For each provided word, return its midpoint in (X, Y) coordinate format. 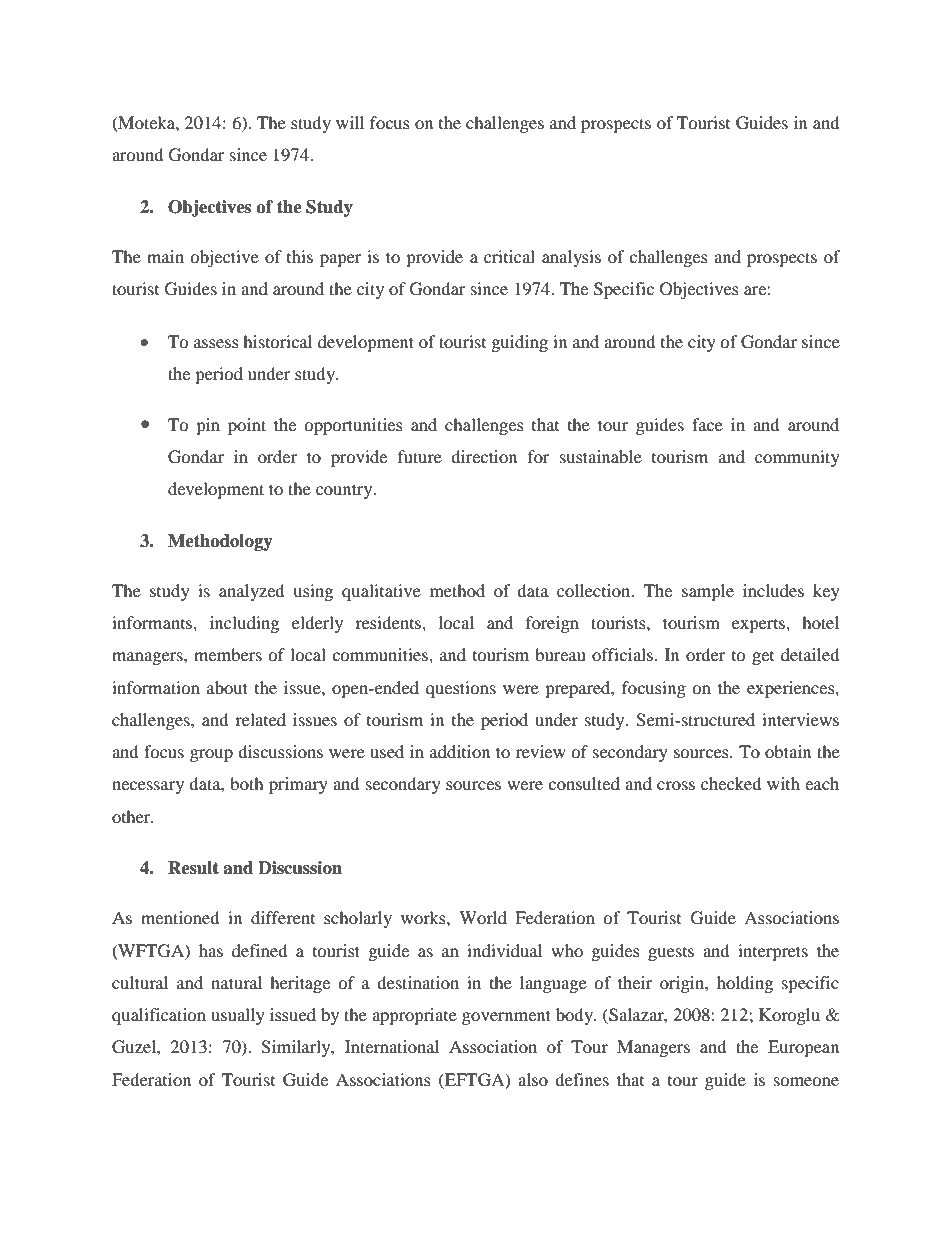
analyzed (252, 592)
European (803, 1048)
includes (773, 590)
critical (509, 256)
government (506, 1017)
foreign (552, 624)
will (350, 122)
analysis (571, 258)
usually (238, 1016)
